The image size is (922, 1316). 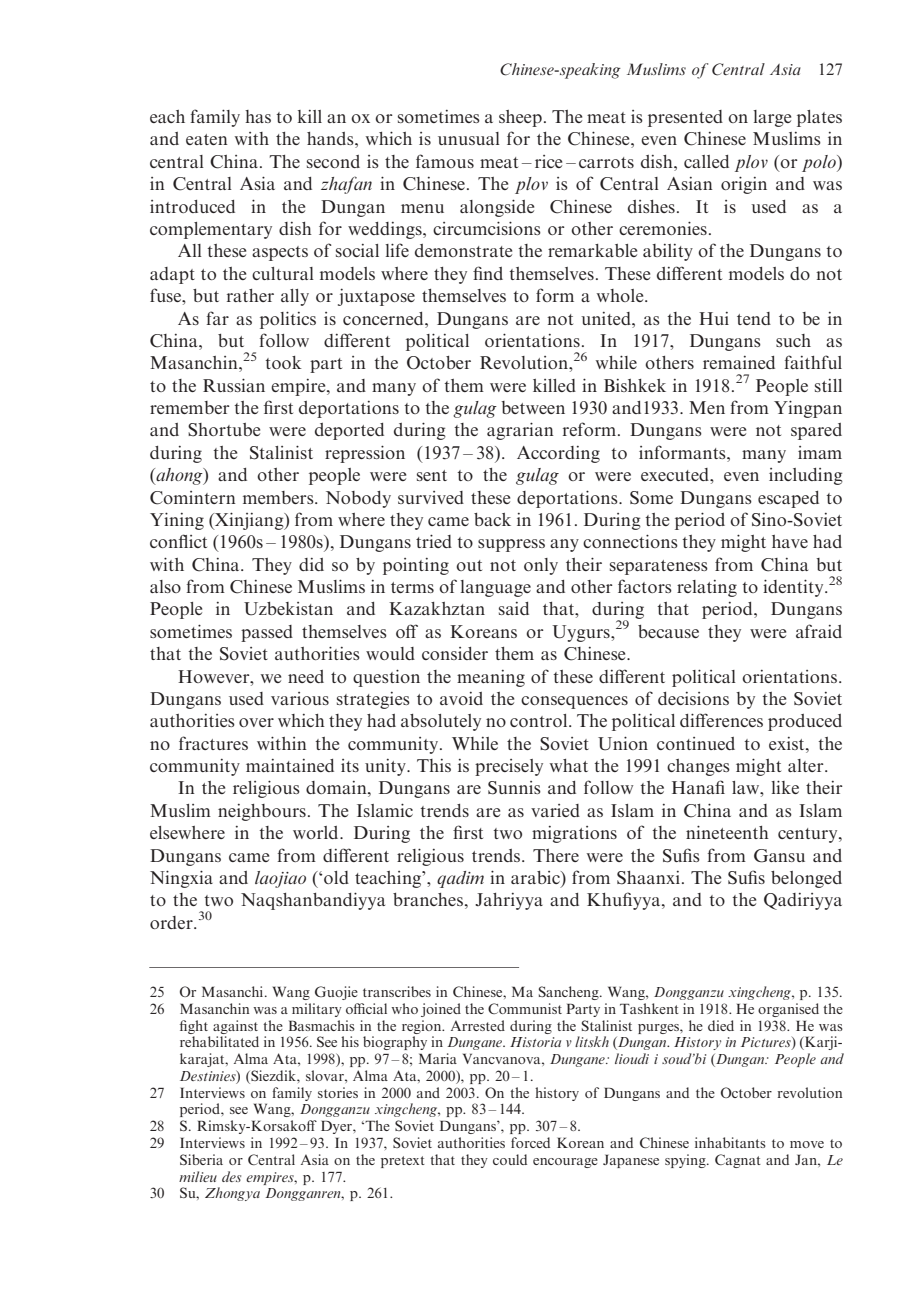 What do you see at coordinates (469, 138) in the document?
I see `unusual` at bounding box center [469, 138].
